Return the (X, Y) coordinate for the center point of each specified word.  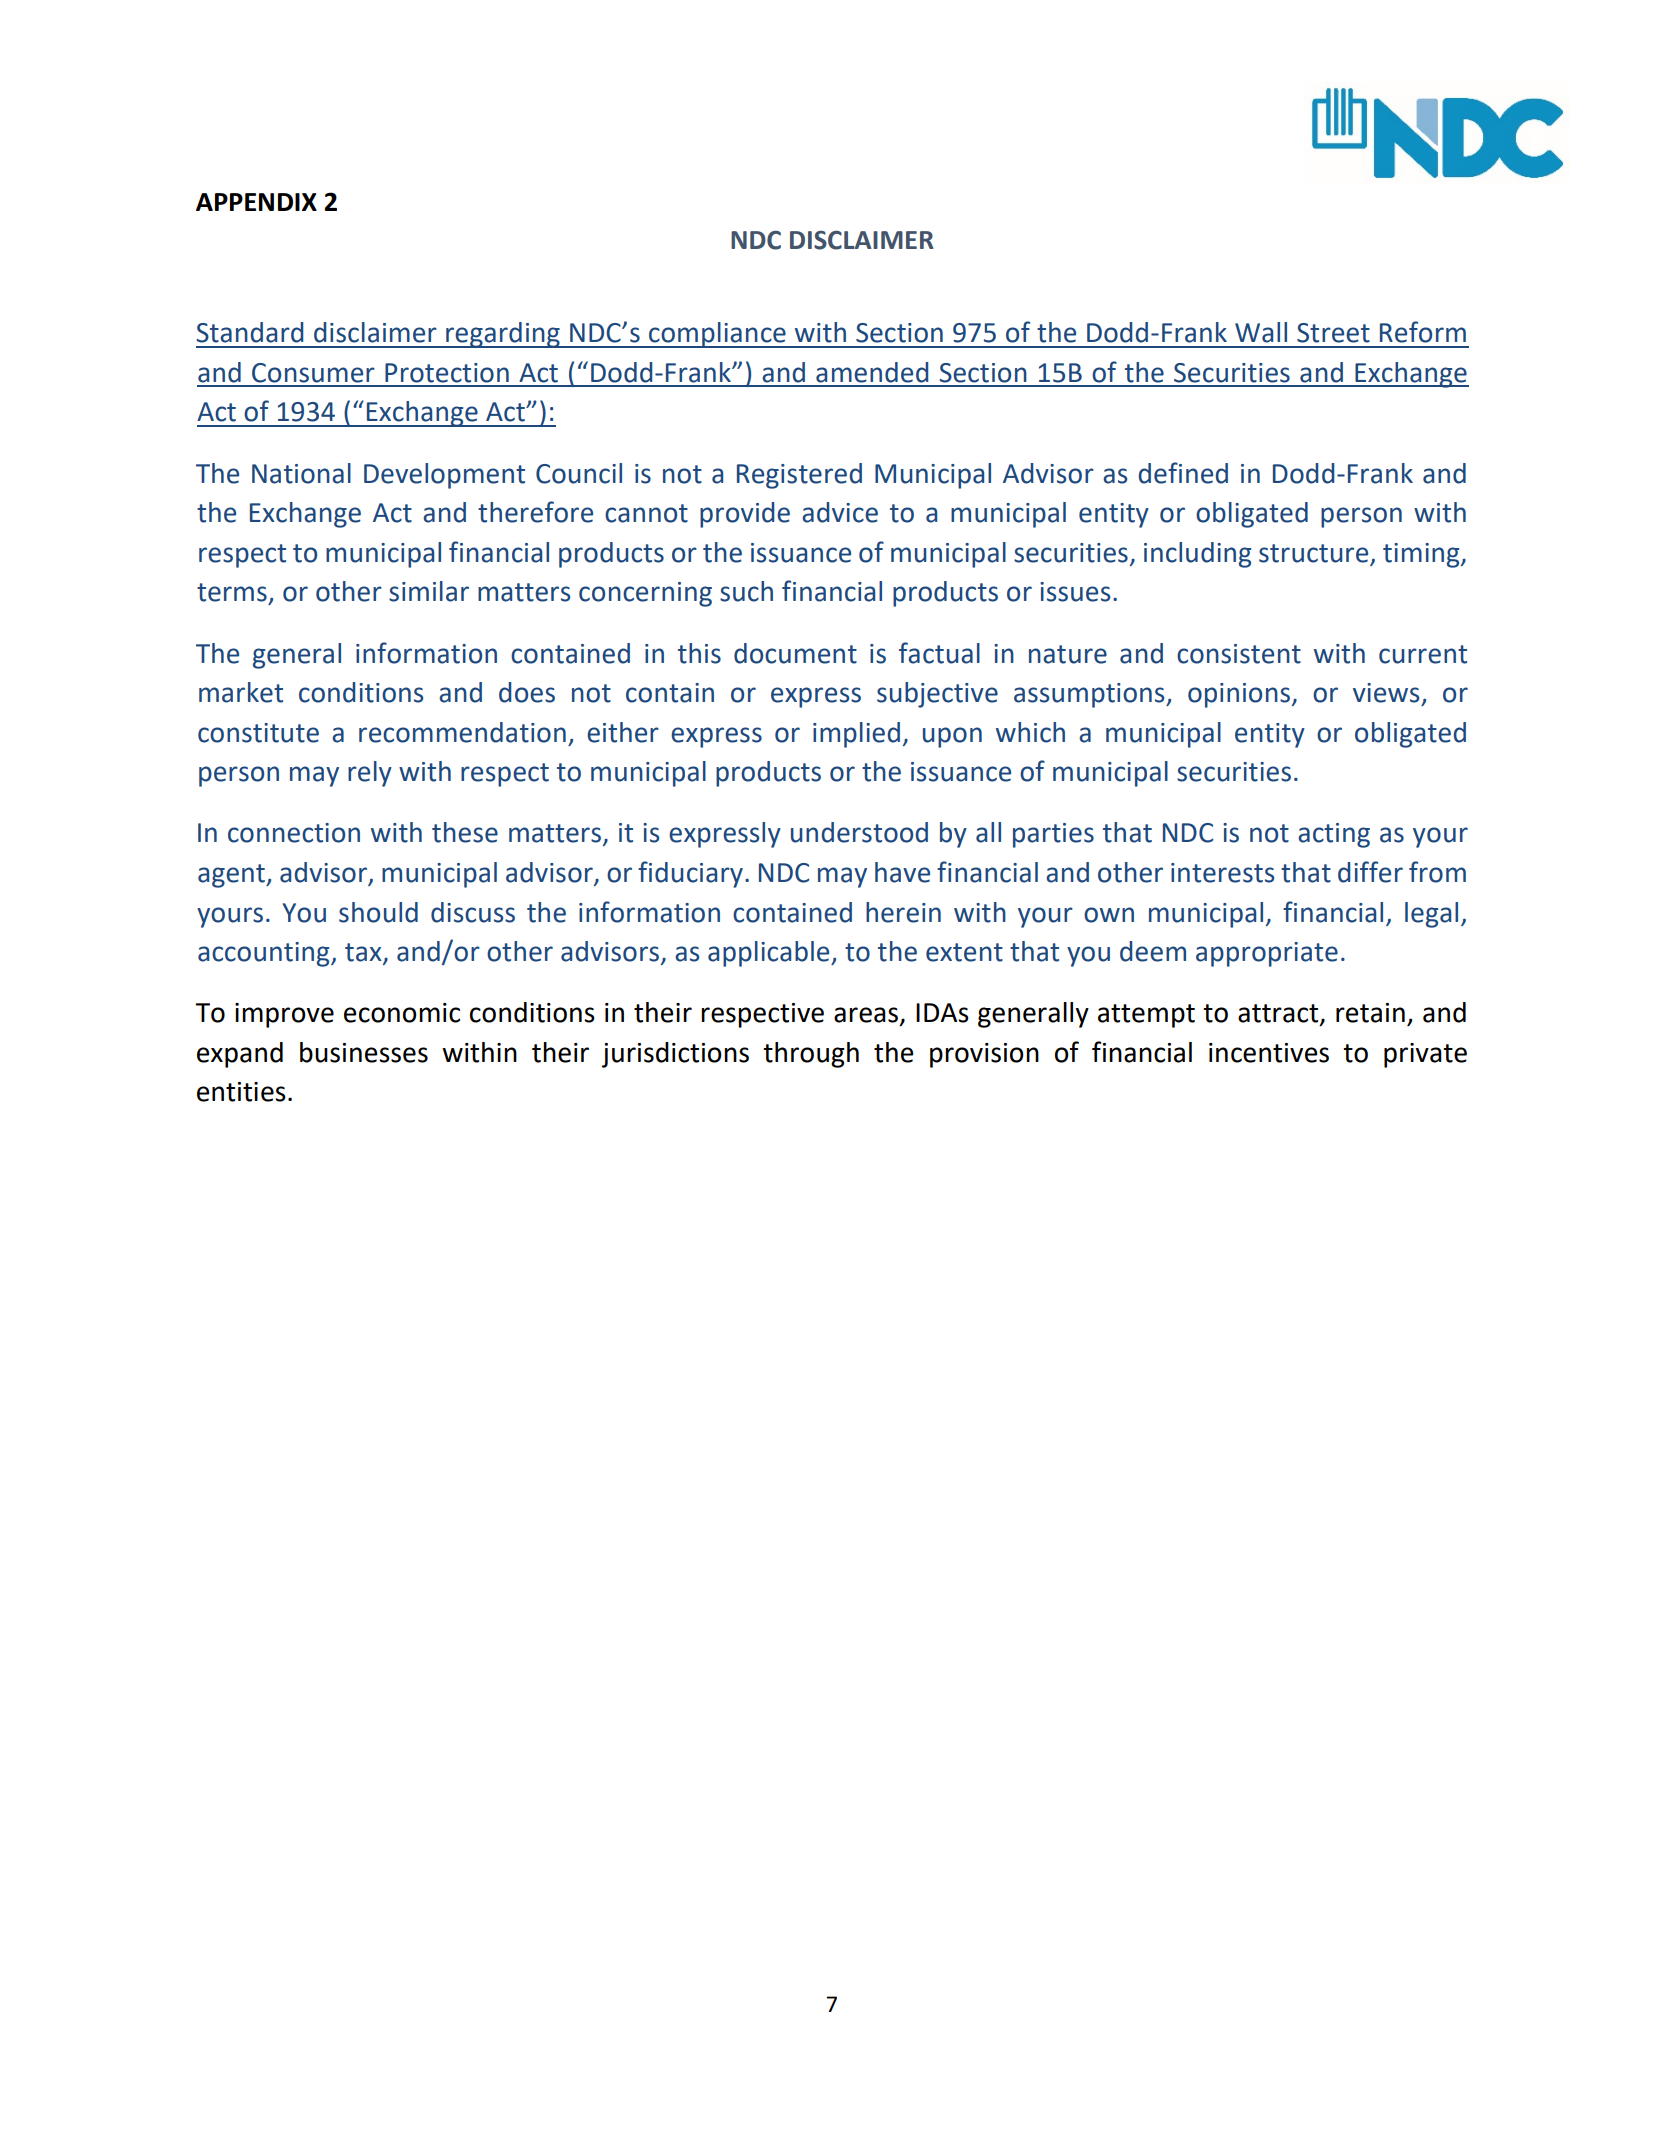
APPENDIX (256, 202)
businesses (364, 1052)
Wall (1261, 332)
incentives (1269, 1053)
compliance (717, 335)
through (811, 1055)
